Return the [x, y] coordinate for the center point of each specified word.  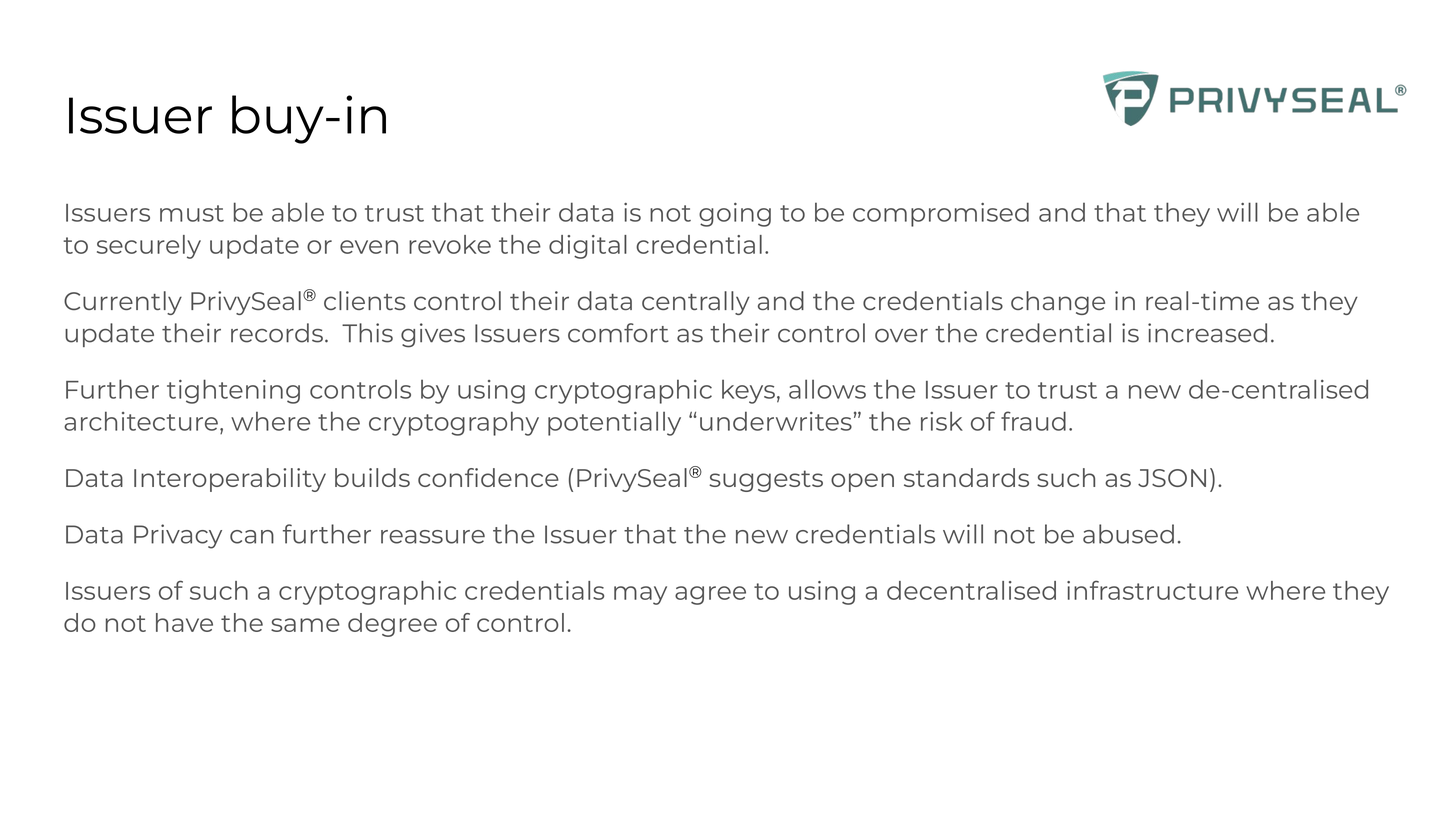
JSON [1172, 478]
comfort [618, 333]
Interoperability [230, 480]
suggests [766, 481]
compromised [941, 214]
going [735, 215]
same [305, 625]
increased [1207, 333]
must [192, 213]
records [277, 333]
